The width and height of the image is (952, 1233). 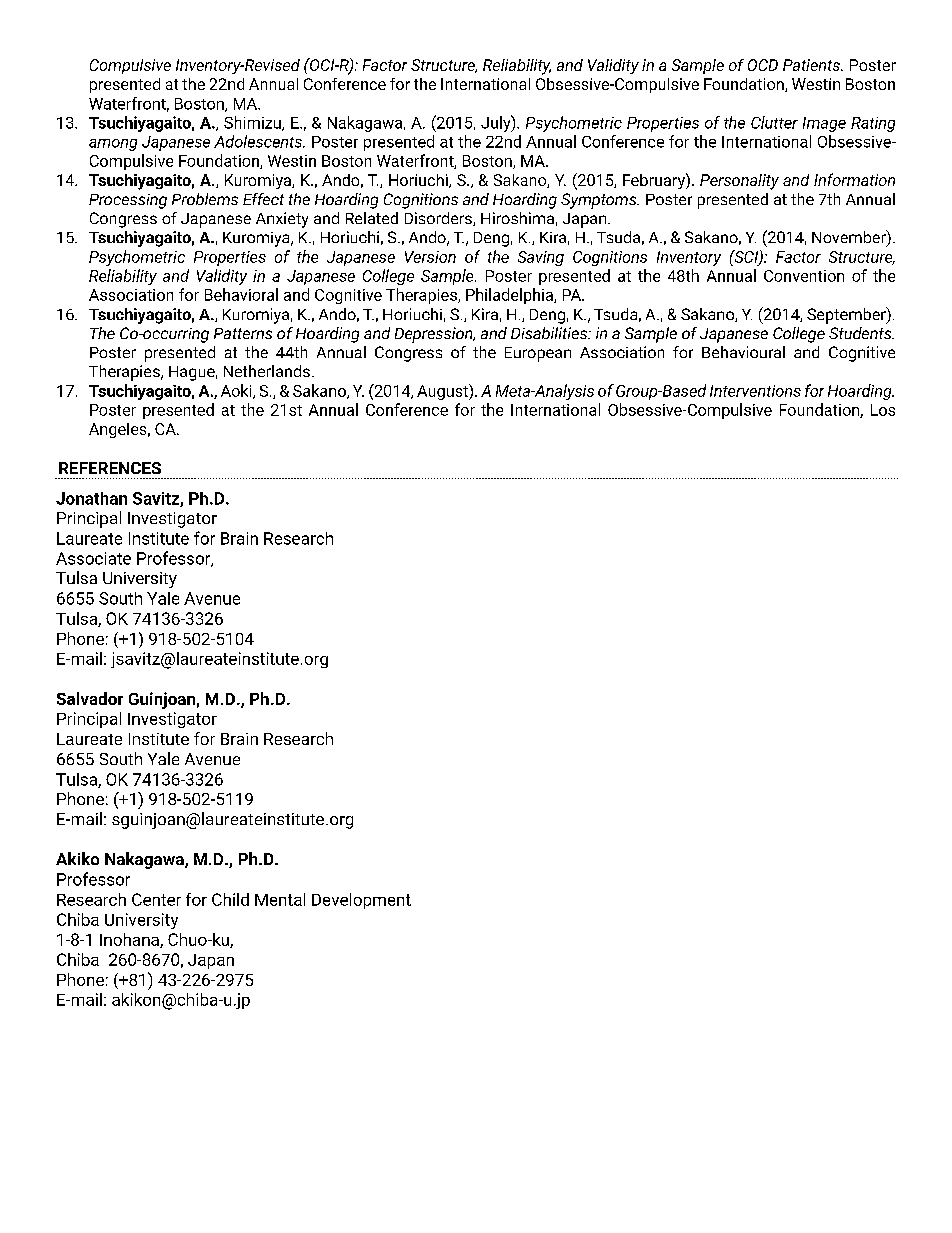 What do you see at coordinates (883, 410) in the image?
I see `Los` at bounding box center [883, 410].
